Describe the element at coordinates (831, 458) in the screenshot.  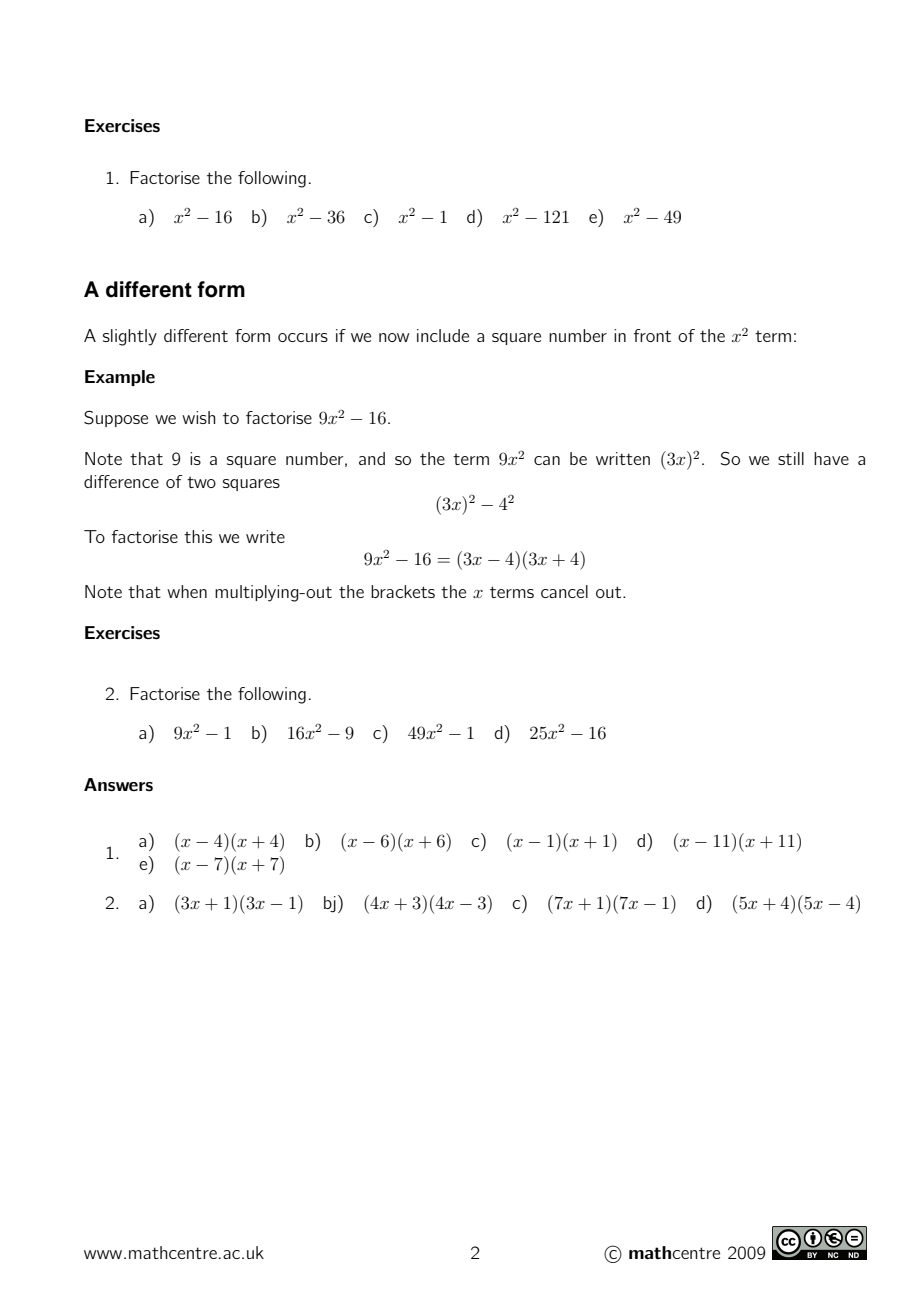
I see `have` at that location.
